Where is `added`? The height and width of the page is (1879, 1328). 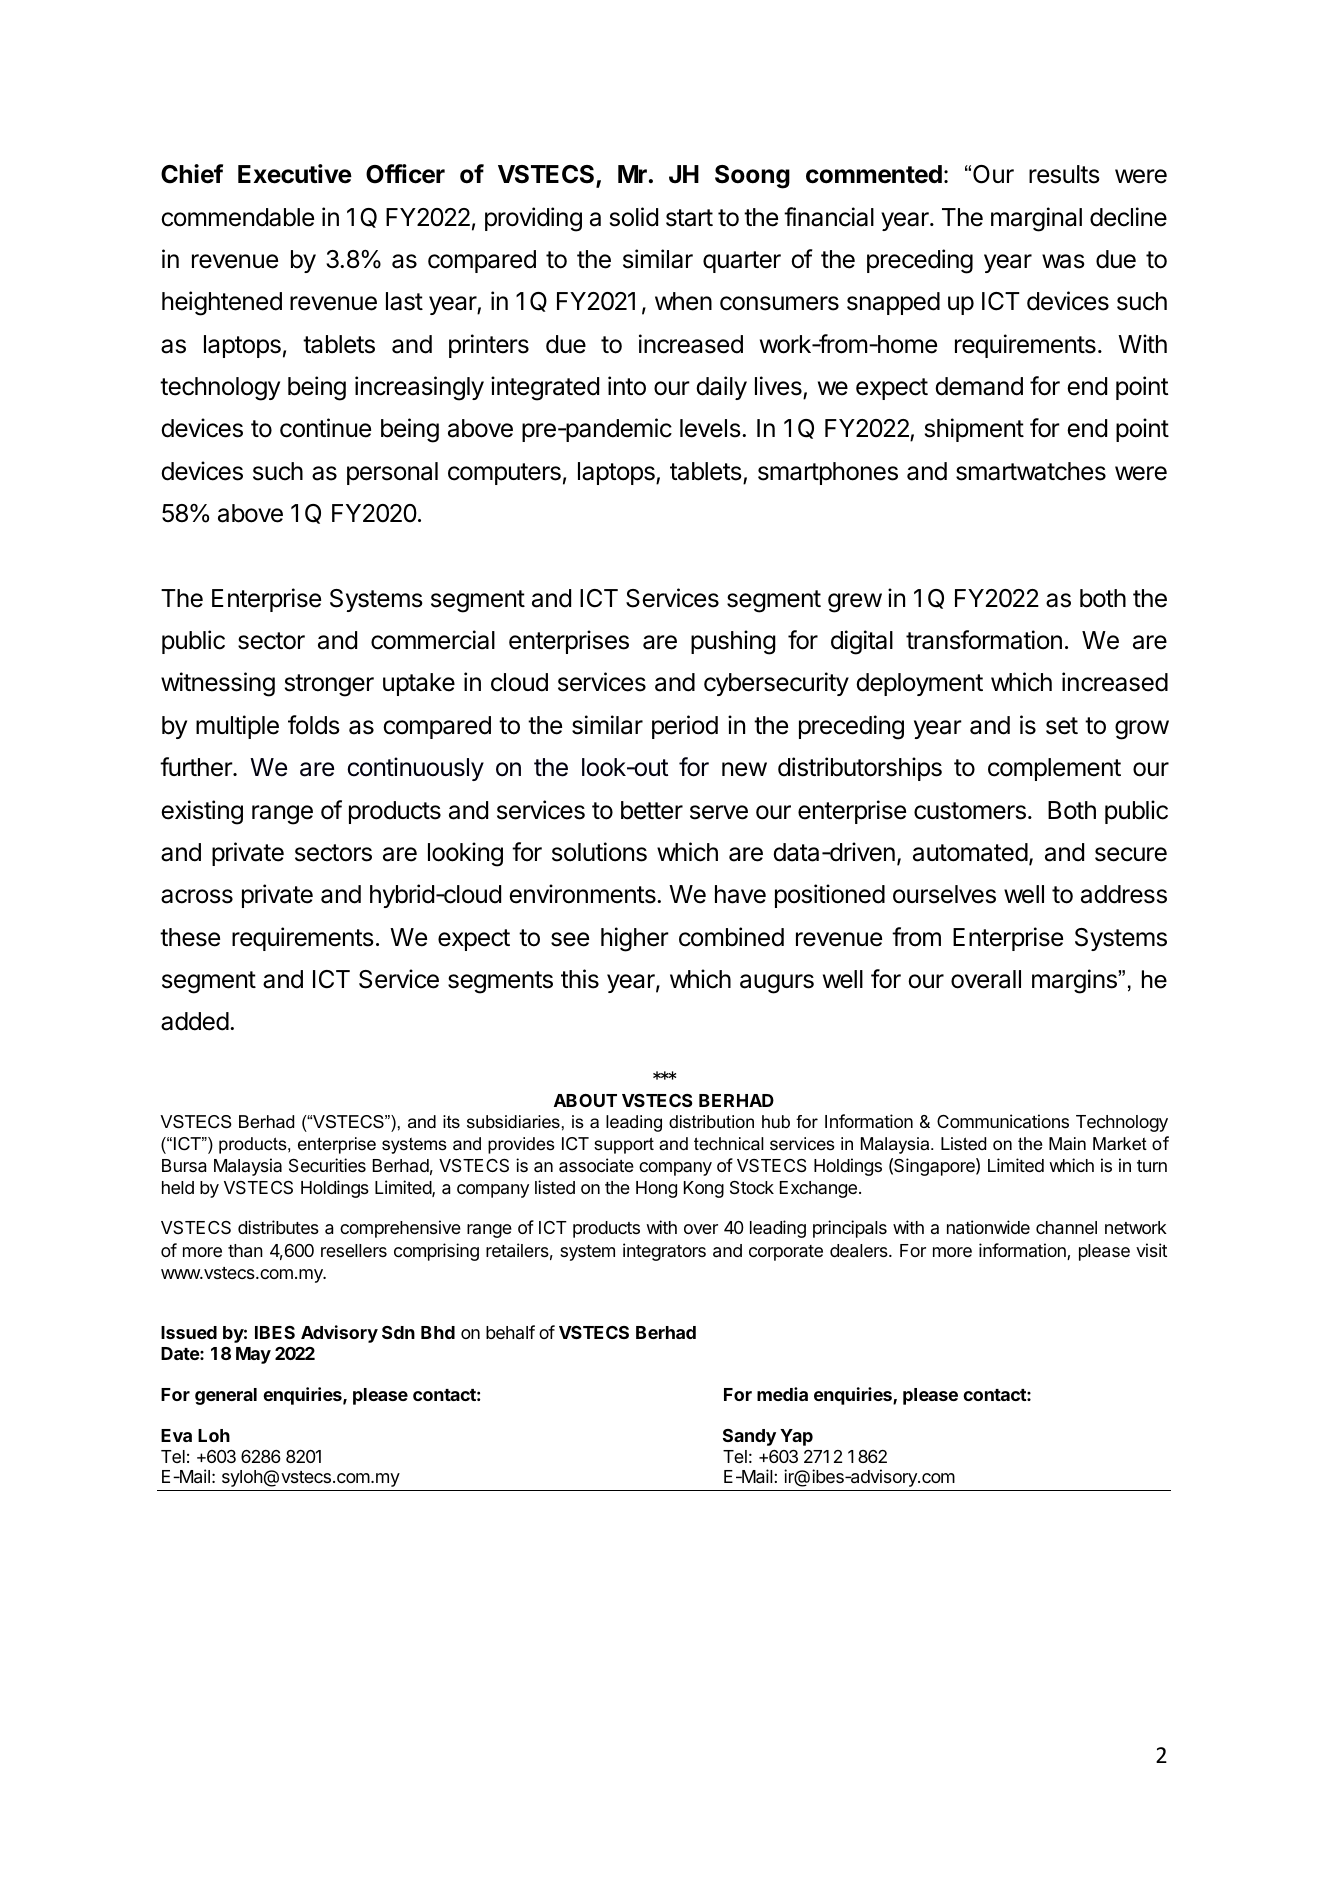
added is located at coordinates (195, 1021).
